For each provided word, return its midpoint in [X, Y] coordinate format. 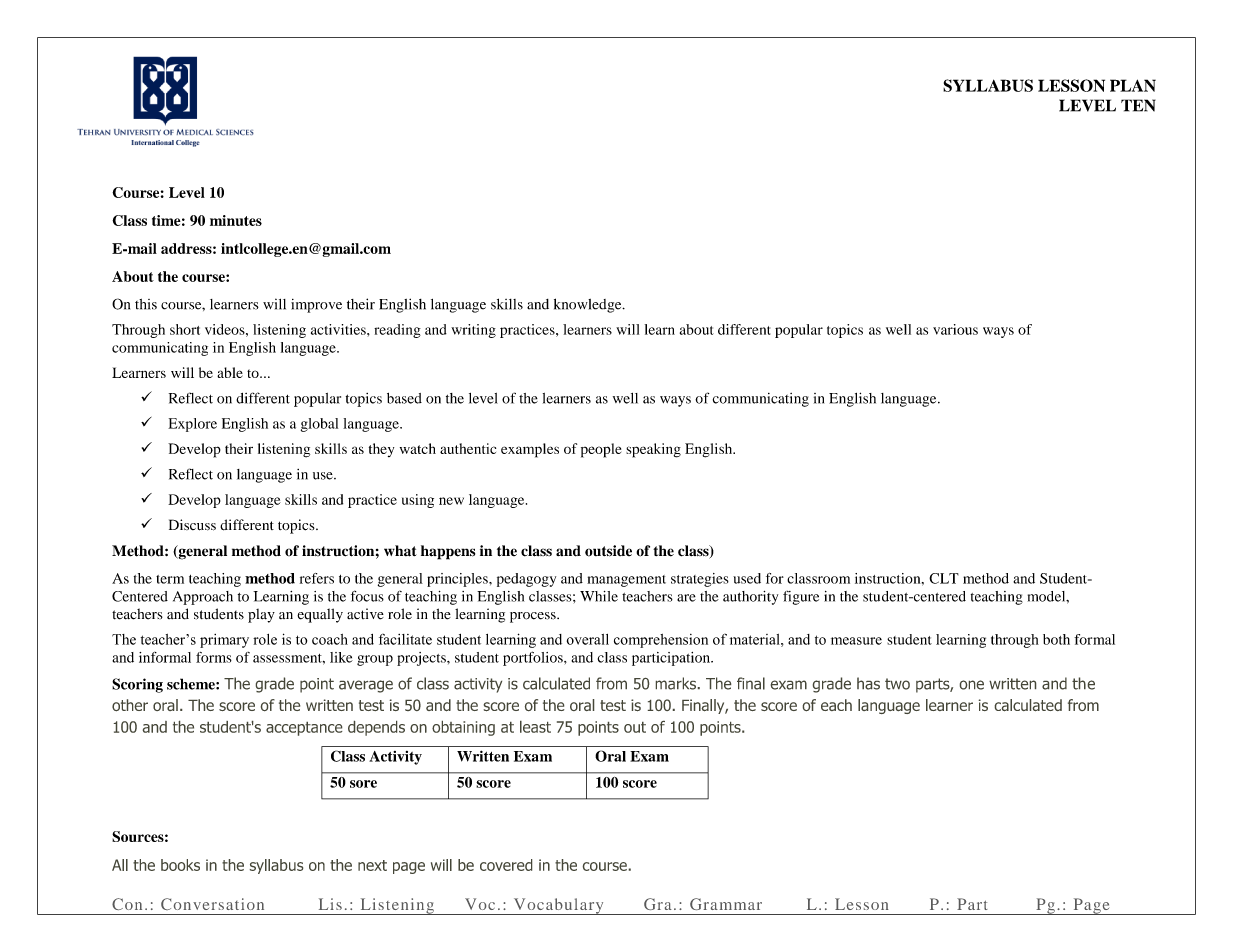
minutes [236, 220]
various [955, 329]
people [601, 450]
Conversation [212, 904]
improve [316, 306]
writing [473, 331]
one [972, 685]
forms [214, 657]
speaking [653, 450]
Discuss [192, 525]
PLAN [1133, 85]
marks [676, 683]
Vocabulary [558, 906]
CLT [944, 578]
